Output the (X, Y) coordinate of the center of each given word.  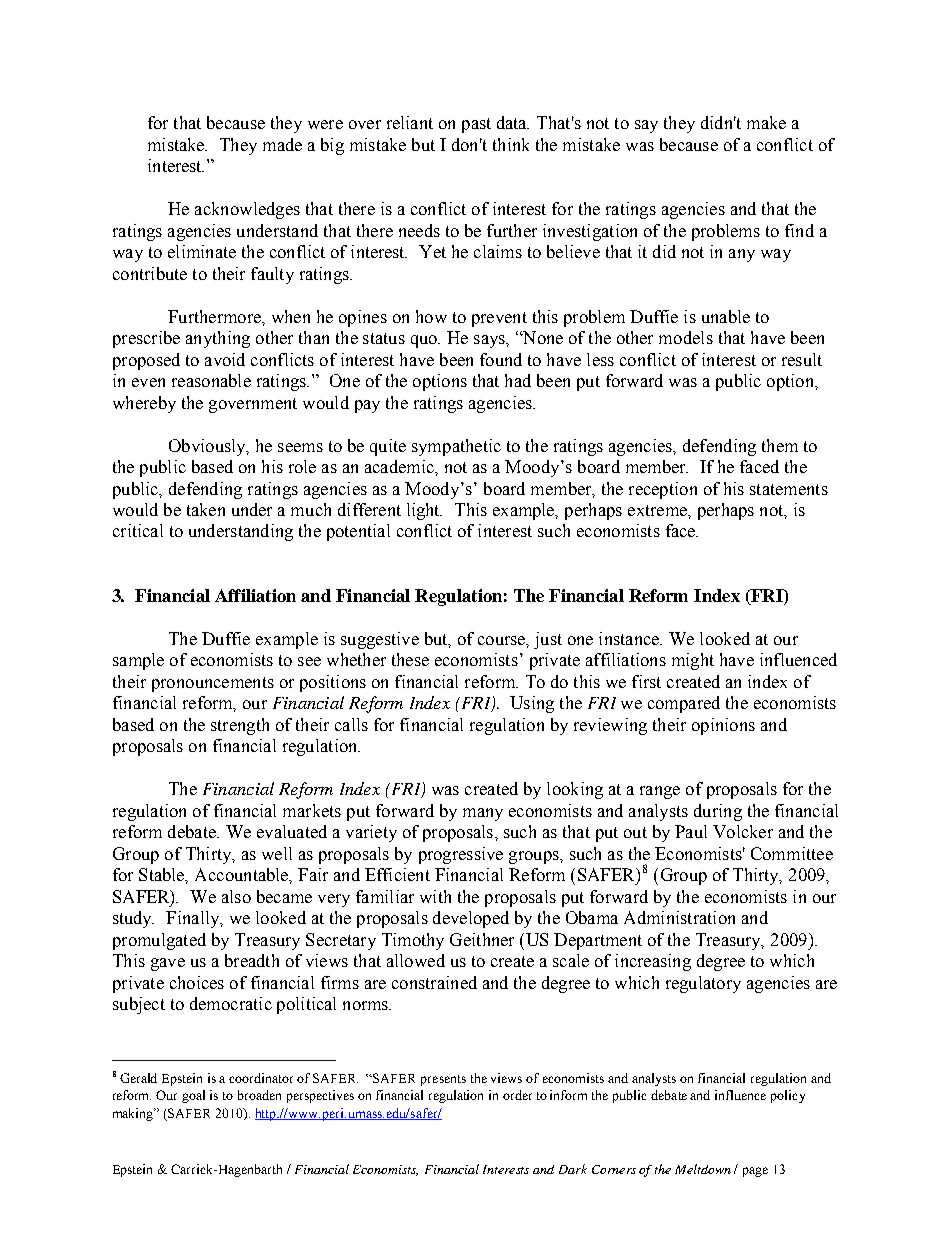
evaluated (292, 831)
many (483, 814)
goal (193, 1096)
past (476, 125)
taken (206, 509)
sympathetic (456, 447)
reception (663, 490)
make (766, 122)
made (282, 144)
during (718, 812)
